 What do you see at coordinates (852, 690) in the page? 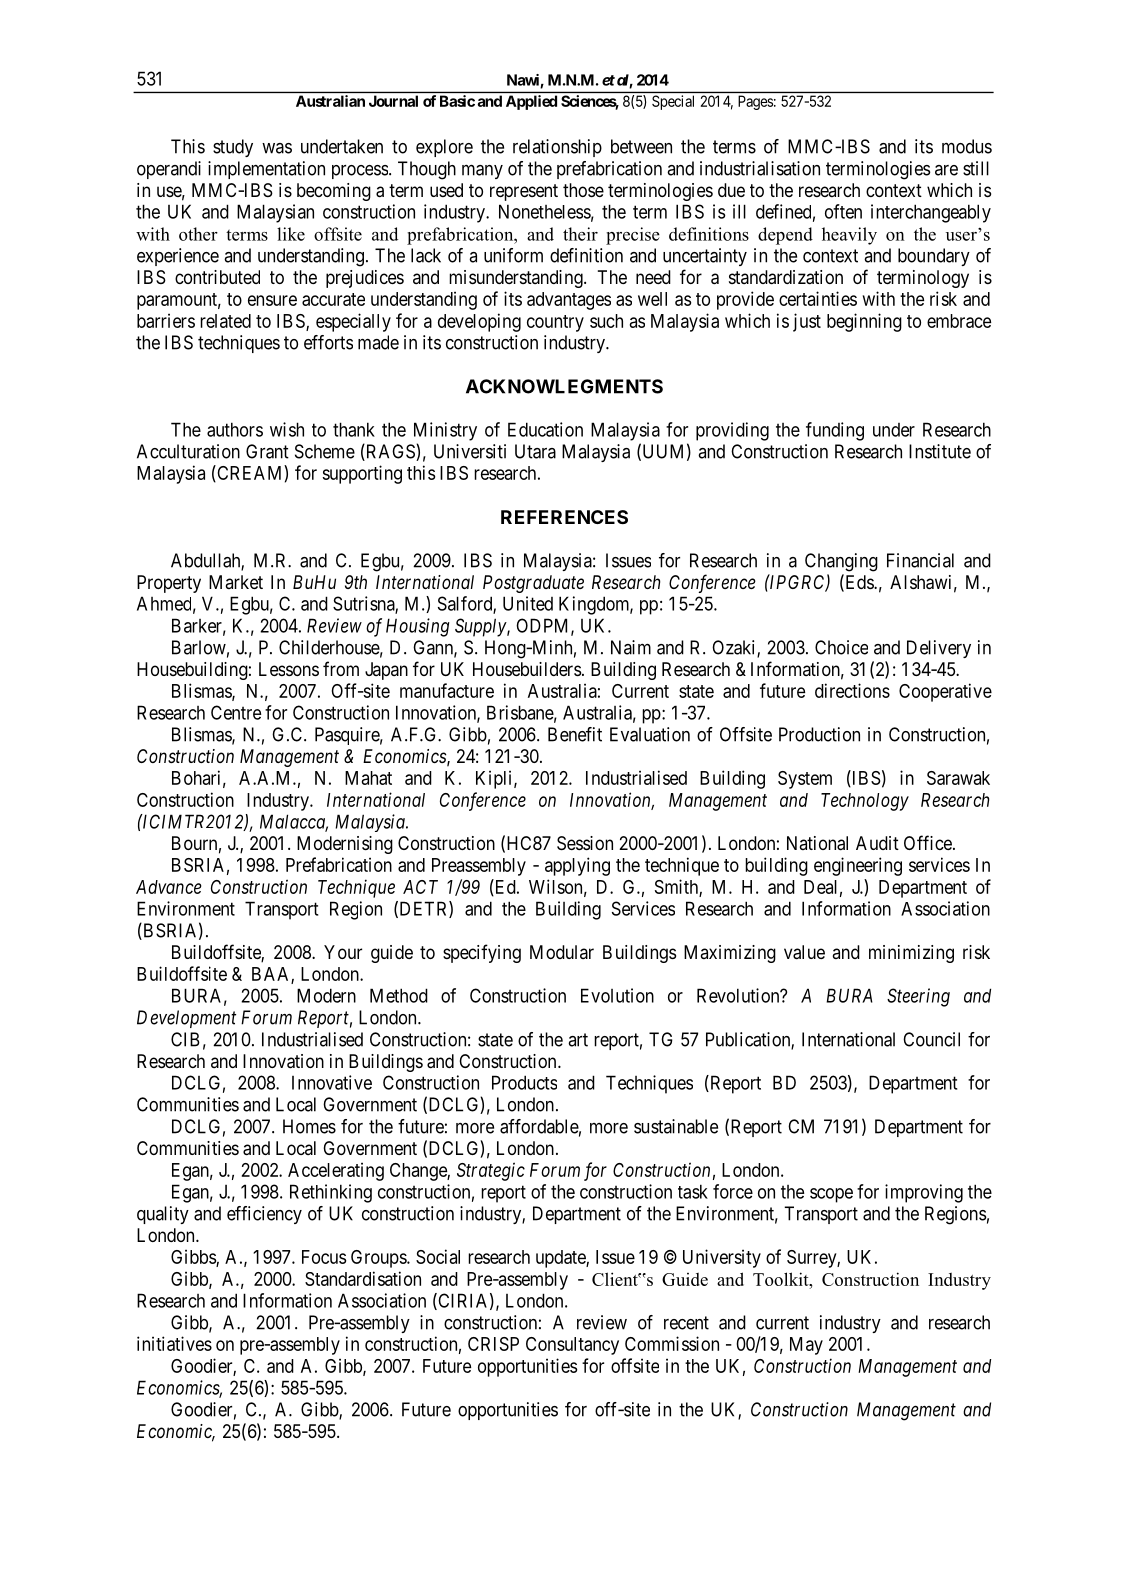
I see `directions` at bounding box center [852, 690].
